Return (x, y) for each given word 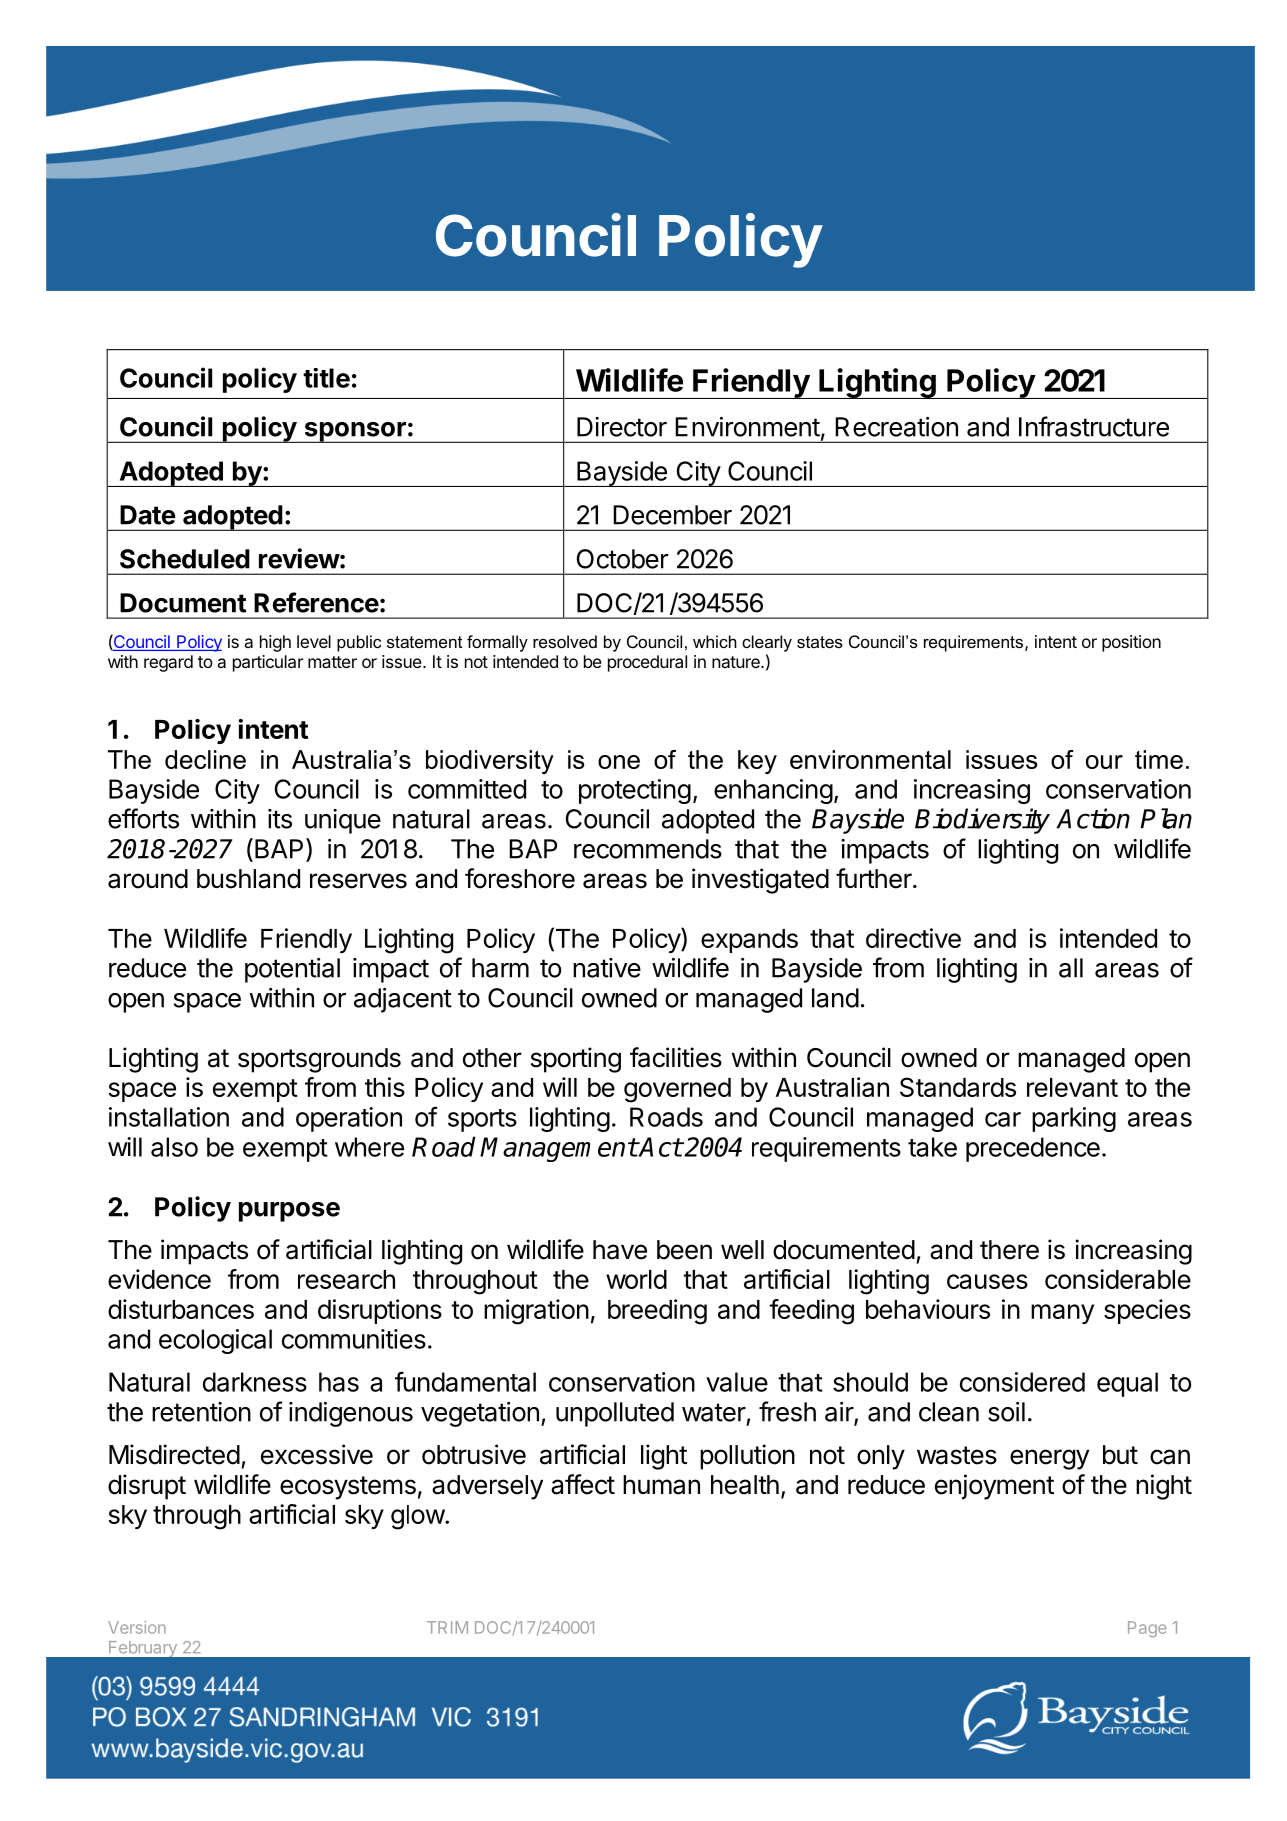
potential (292, 970)
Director (622, 427)
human (661, 1485)
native (607, 968)
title (326, 378)
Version (137, 1627)
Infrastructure (1094, 426)
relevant (1072, 1087)
